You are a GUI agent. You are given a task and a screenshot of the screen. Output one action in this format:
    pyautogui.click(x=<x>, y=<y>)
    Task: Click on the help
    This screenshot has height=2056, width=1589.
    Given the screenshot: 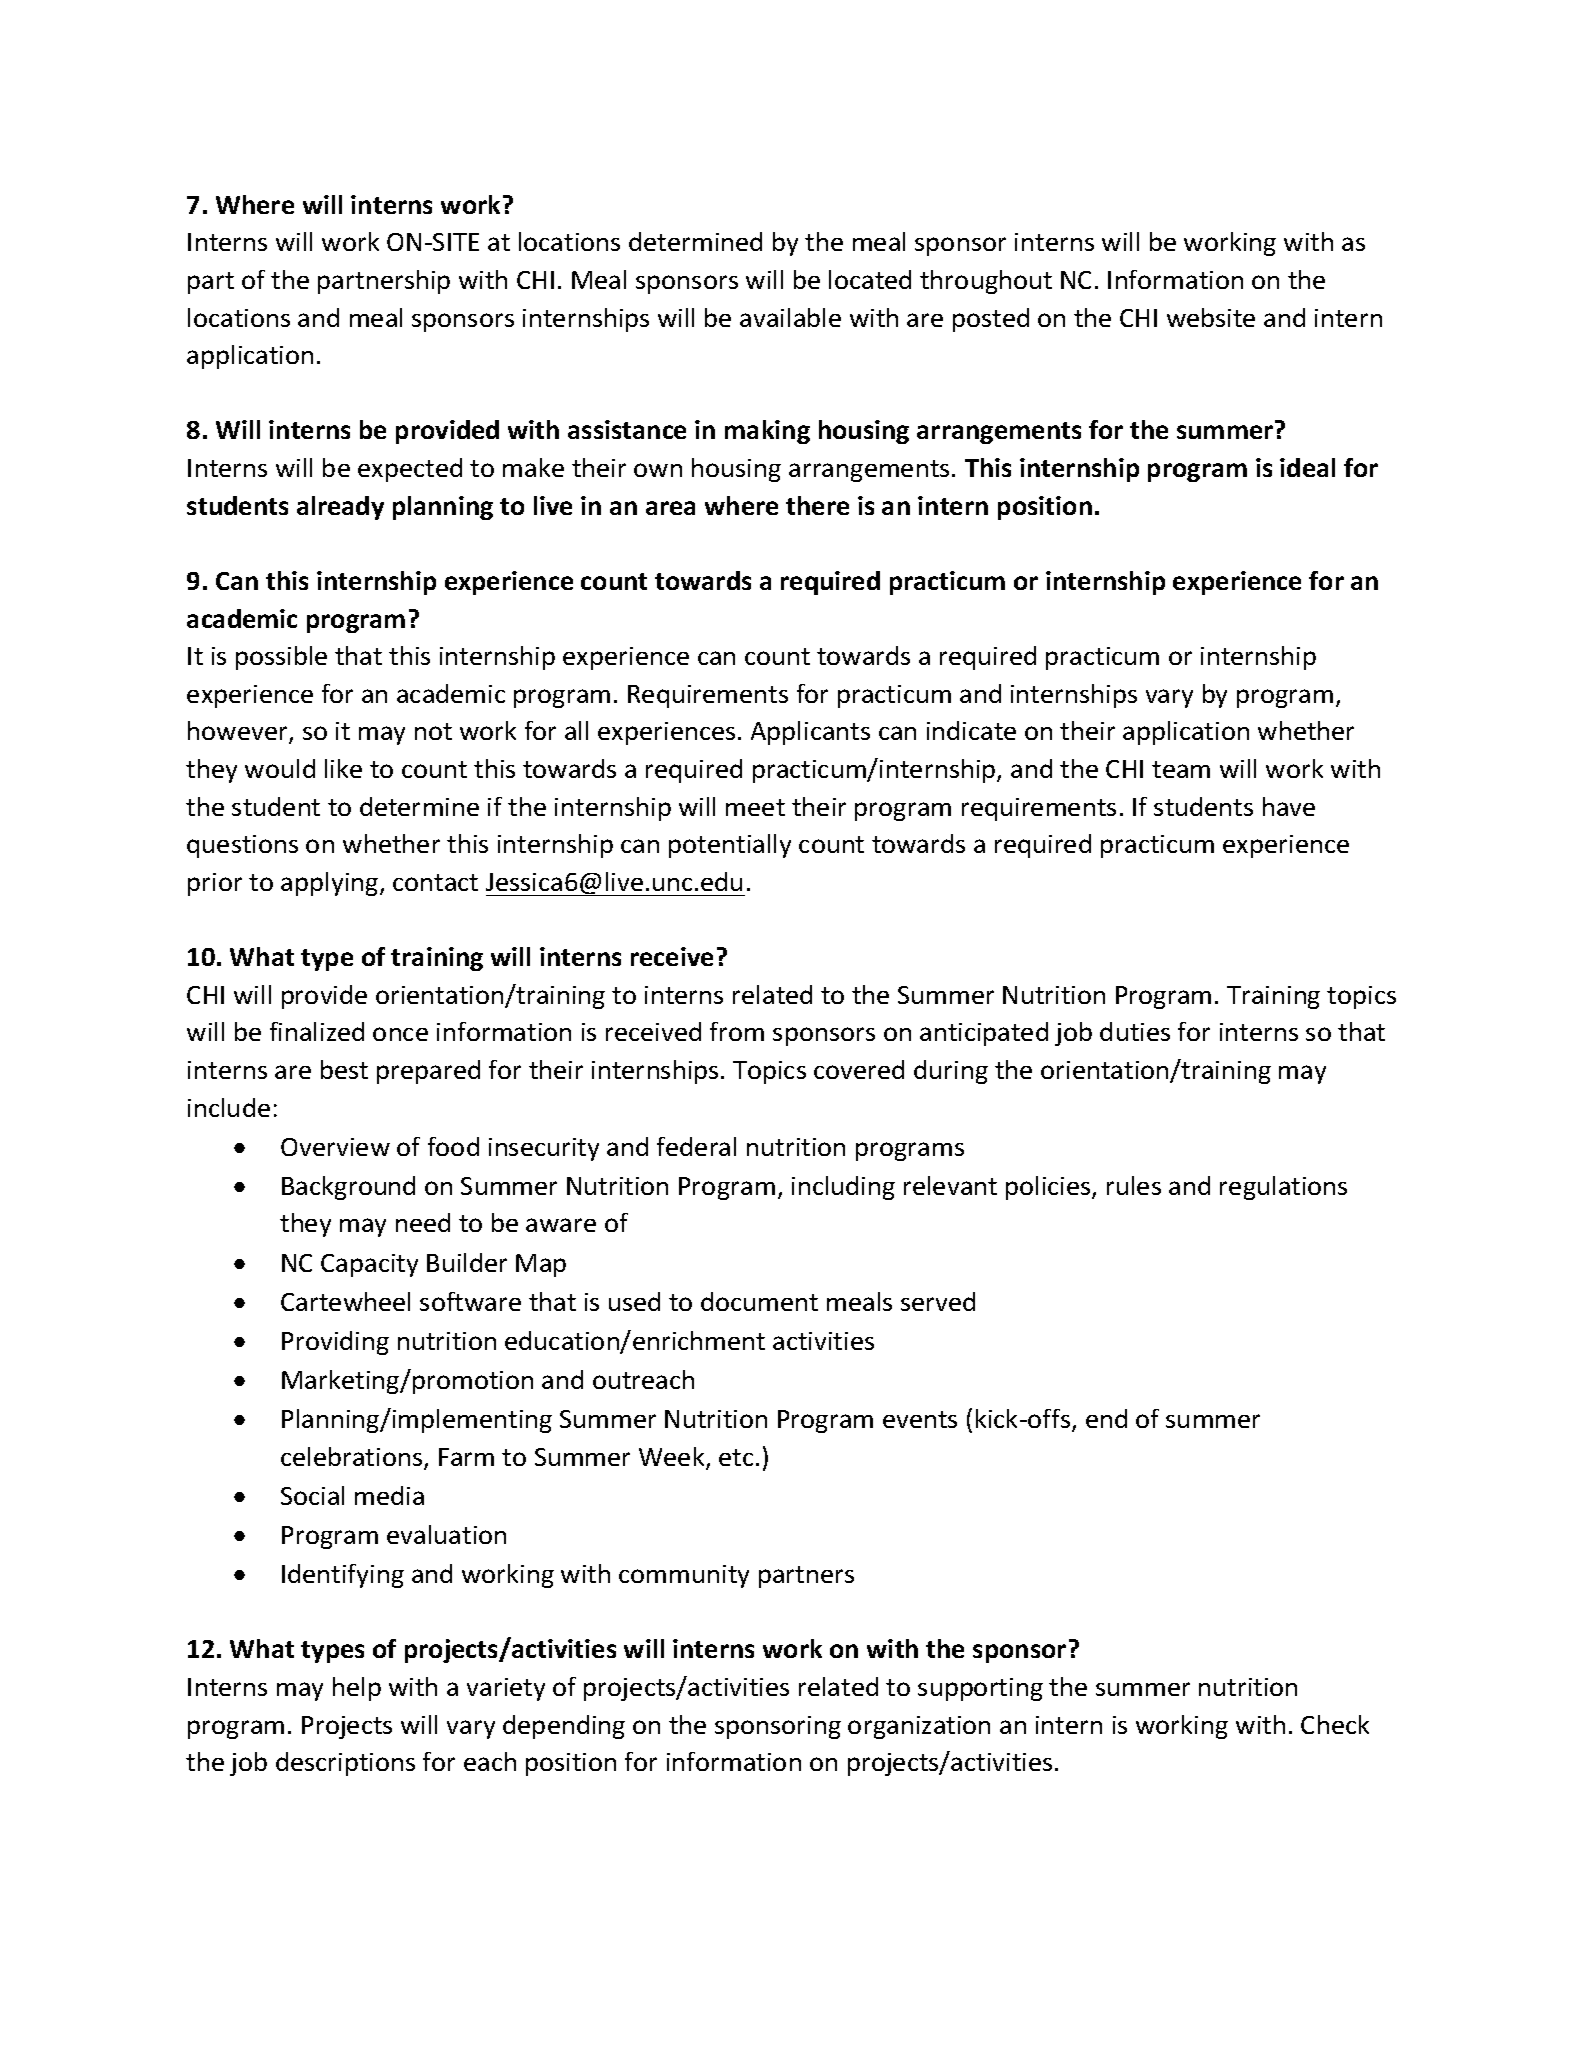 What is the action you would take?
    pyautogui.click(x=357, y=1689)
